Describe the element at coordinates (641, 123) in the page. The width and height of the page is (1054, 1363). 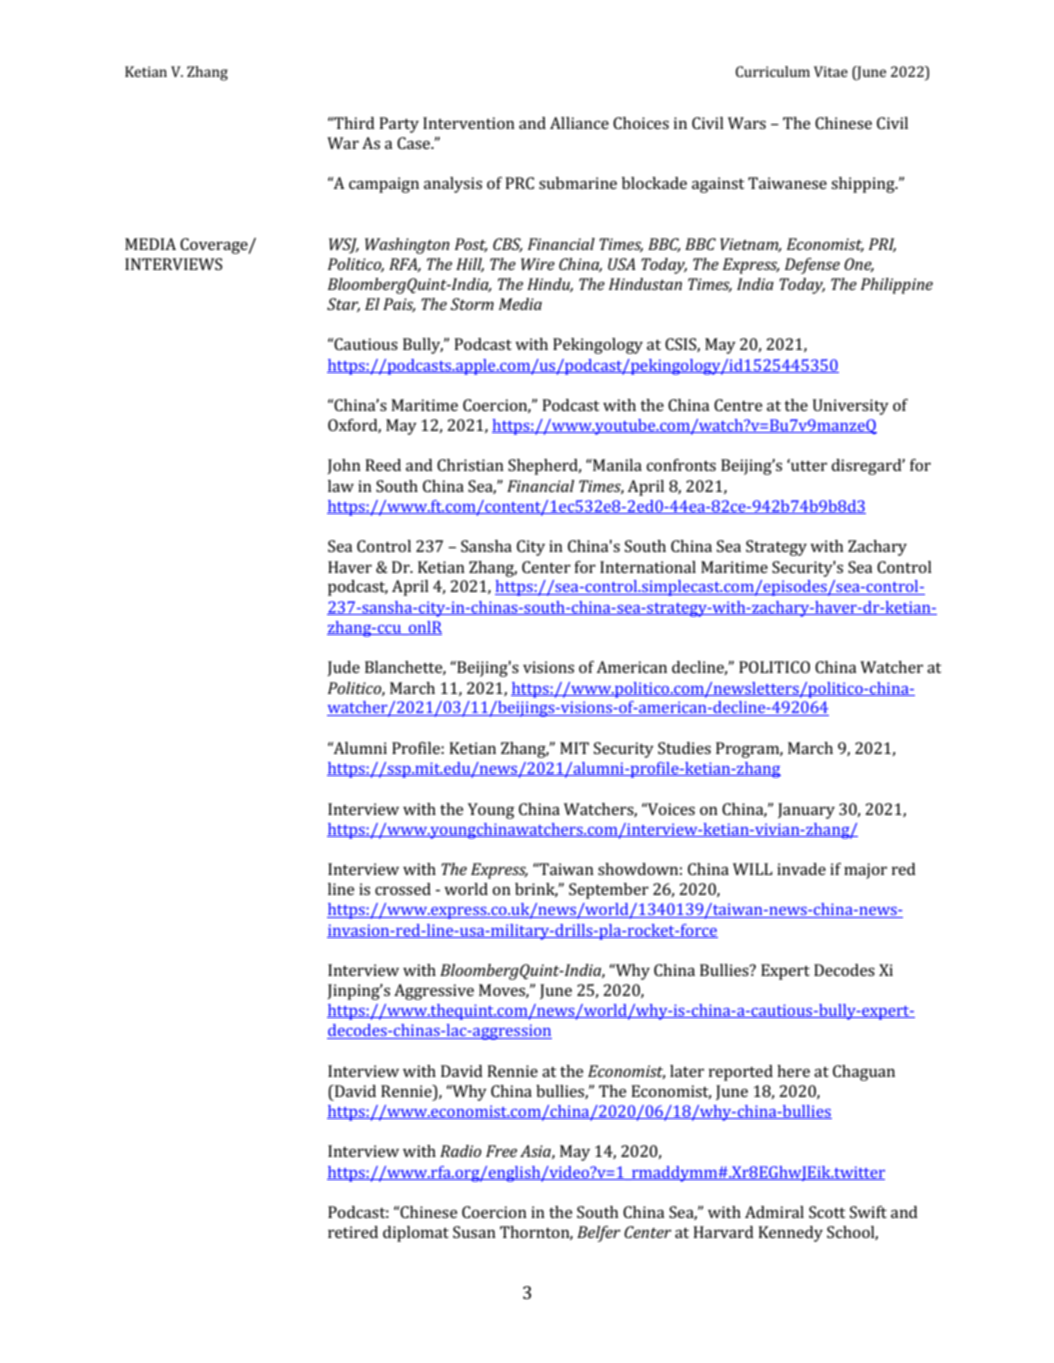
I see `Choices` at that location.
